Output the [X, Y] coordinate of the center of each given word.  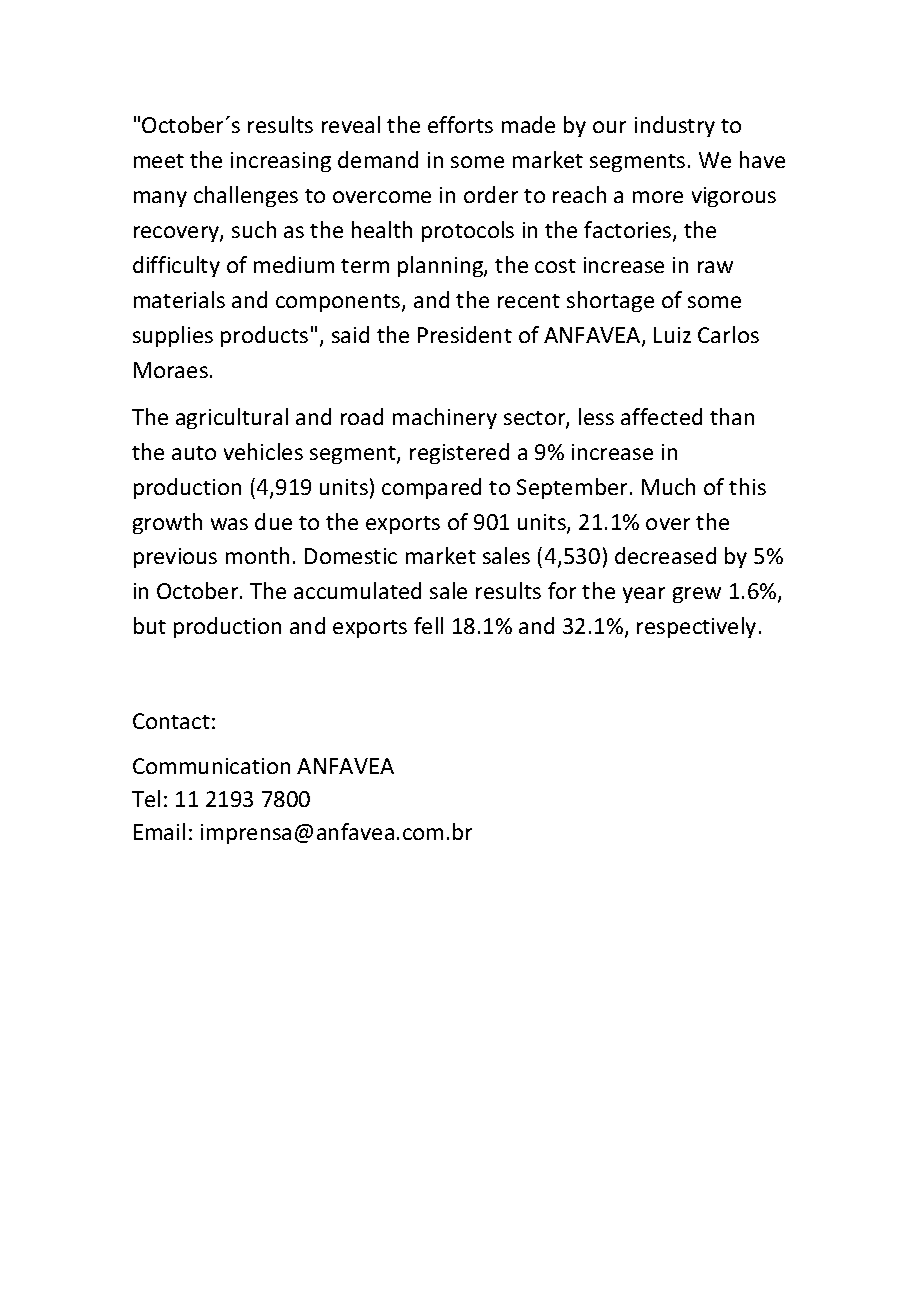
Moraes [171, 370]
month [257, 555]
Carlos [728, 334]
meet [159, 161]
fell [428, 625]
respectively [696, 627]
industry [675, 126]
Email [159, 831]
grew [697, 595]
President [465, 334]
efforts [460, 124]
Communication [211, 766]
